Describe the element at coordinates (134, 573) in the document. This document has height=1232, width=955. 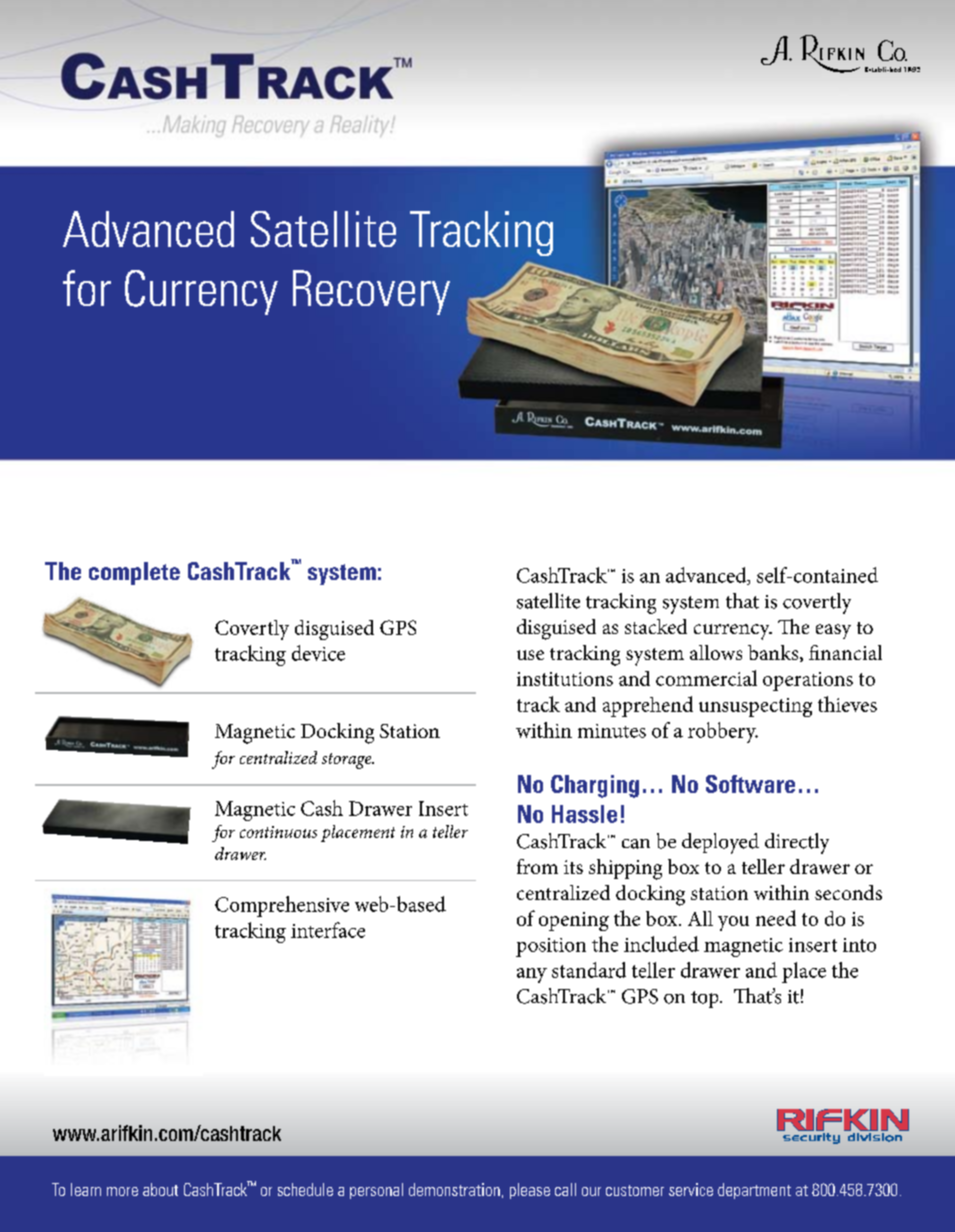
I see `complete` at that location.
